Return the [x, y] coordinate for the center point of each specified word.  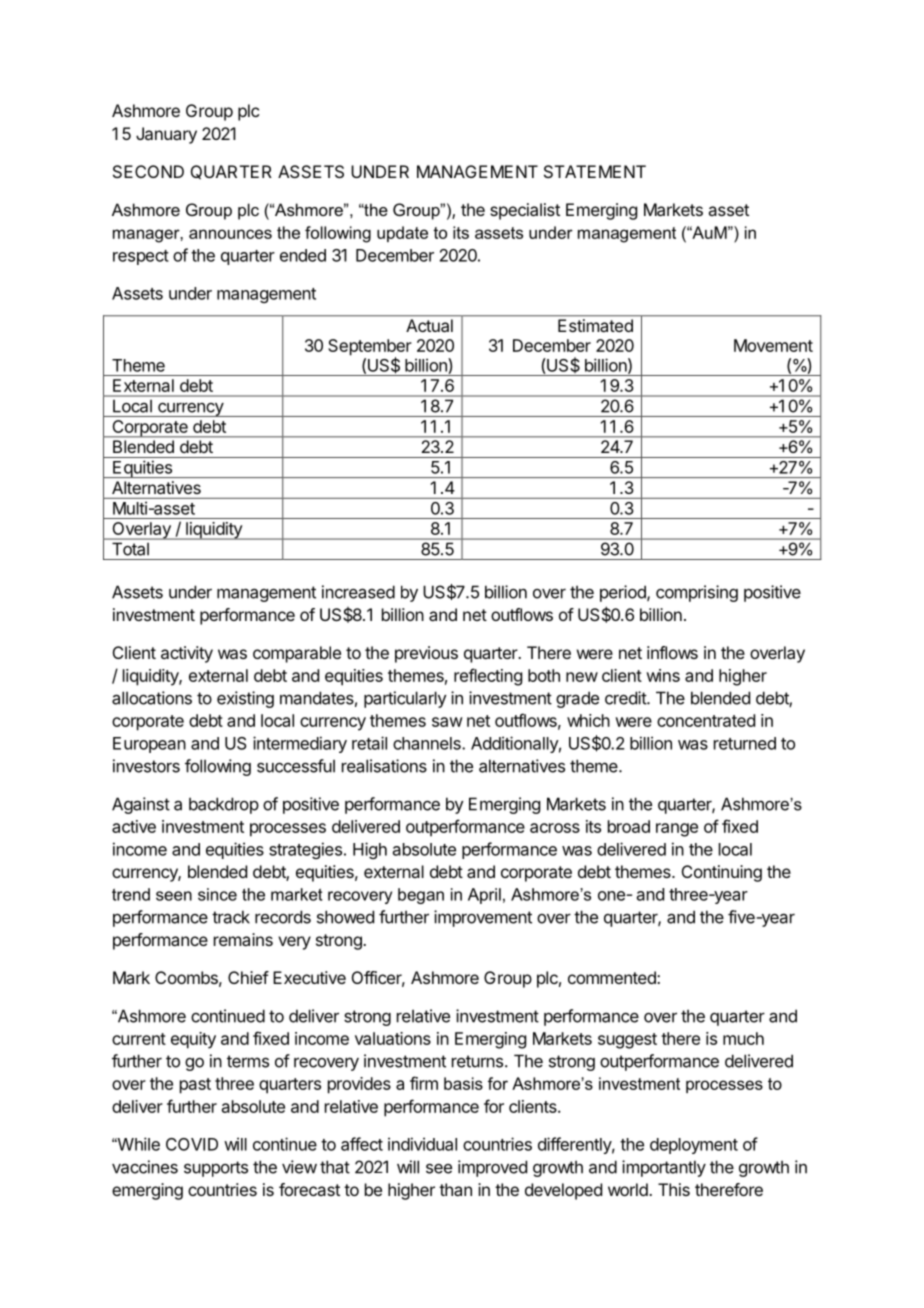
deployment [694, 1146]
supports [216, 1169]
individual [422, 1144]
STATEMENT [595, 171]
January [166, 135]
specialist [525, 211]
